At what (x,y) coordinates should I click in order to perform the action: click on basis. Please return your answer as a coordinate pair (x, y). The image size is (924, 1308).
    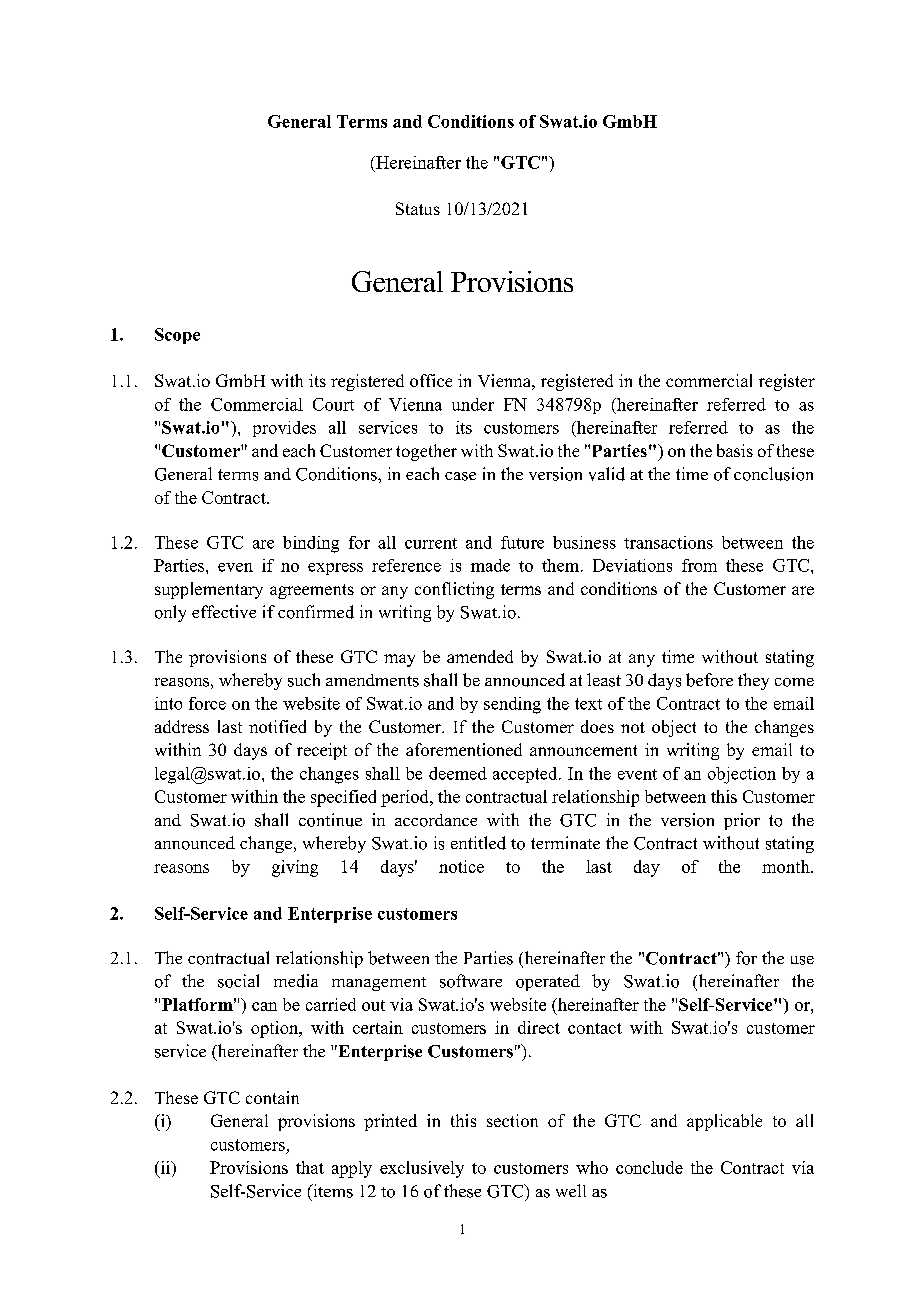
    Looking at the image, I should click on (735, 450).
